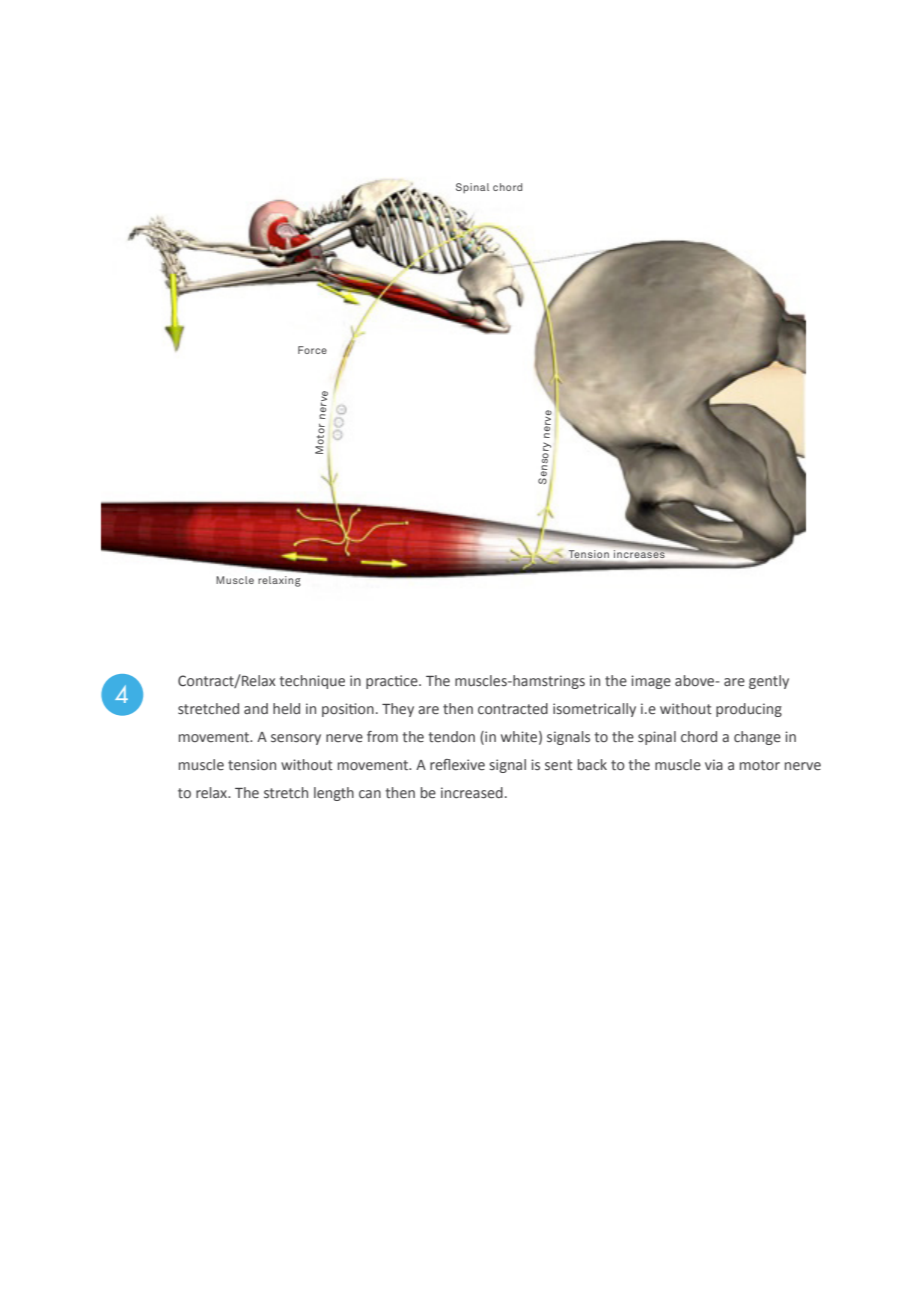  What do you see at coordinates (286, 708) in the document?
I see `held` at bounding box center [286, 708].
